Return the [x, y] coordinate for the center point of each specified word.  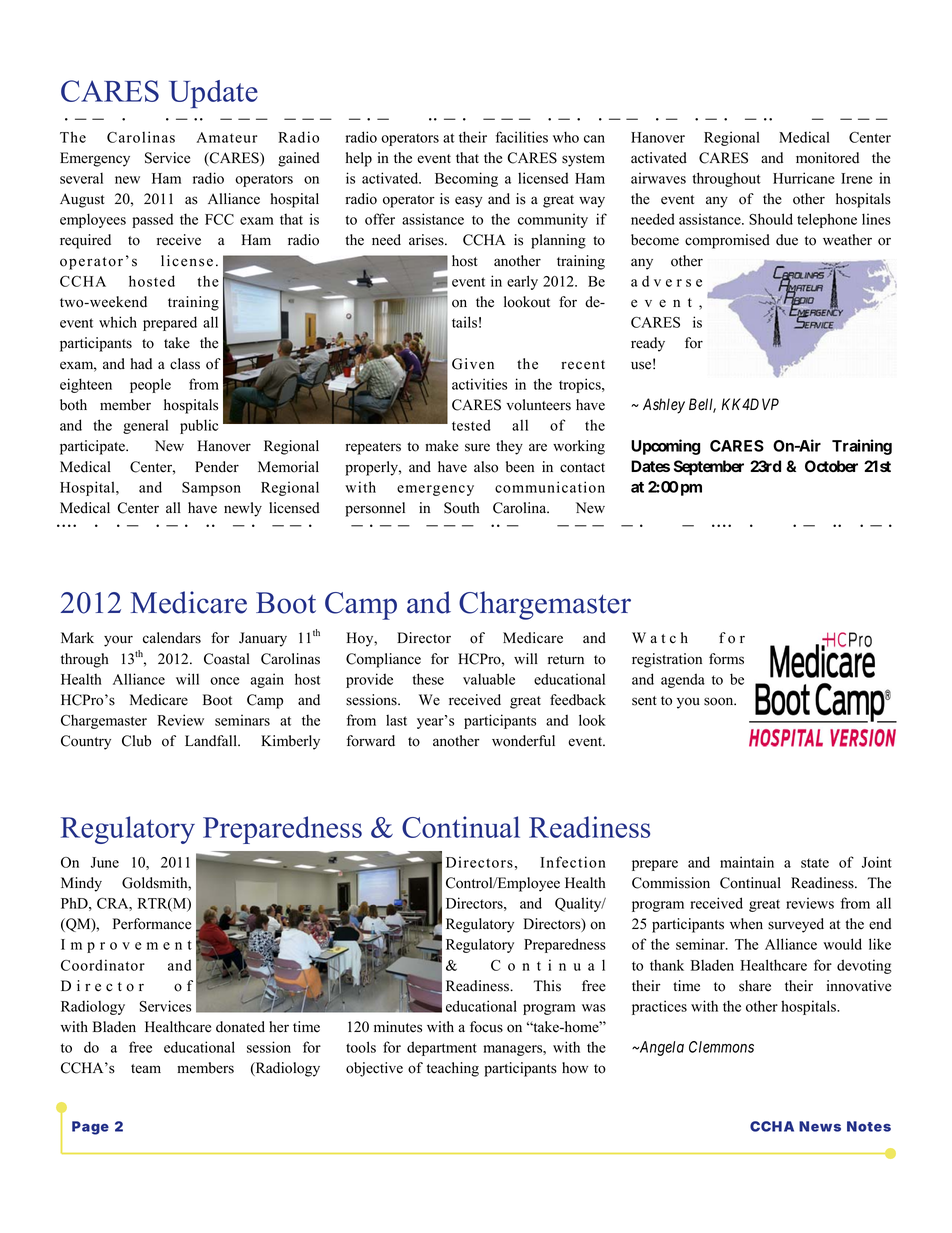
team [146, 1069]
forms [726, 659]
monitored [827, 158]
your [118, 641]
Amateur [227, 137]
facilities [522, 137]
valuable [489, 679]
